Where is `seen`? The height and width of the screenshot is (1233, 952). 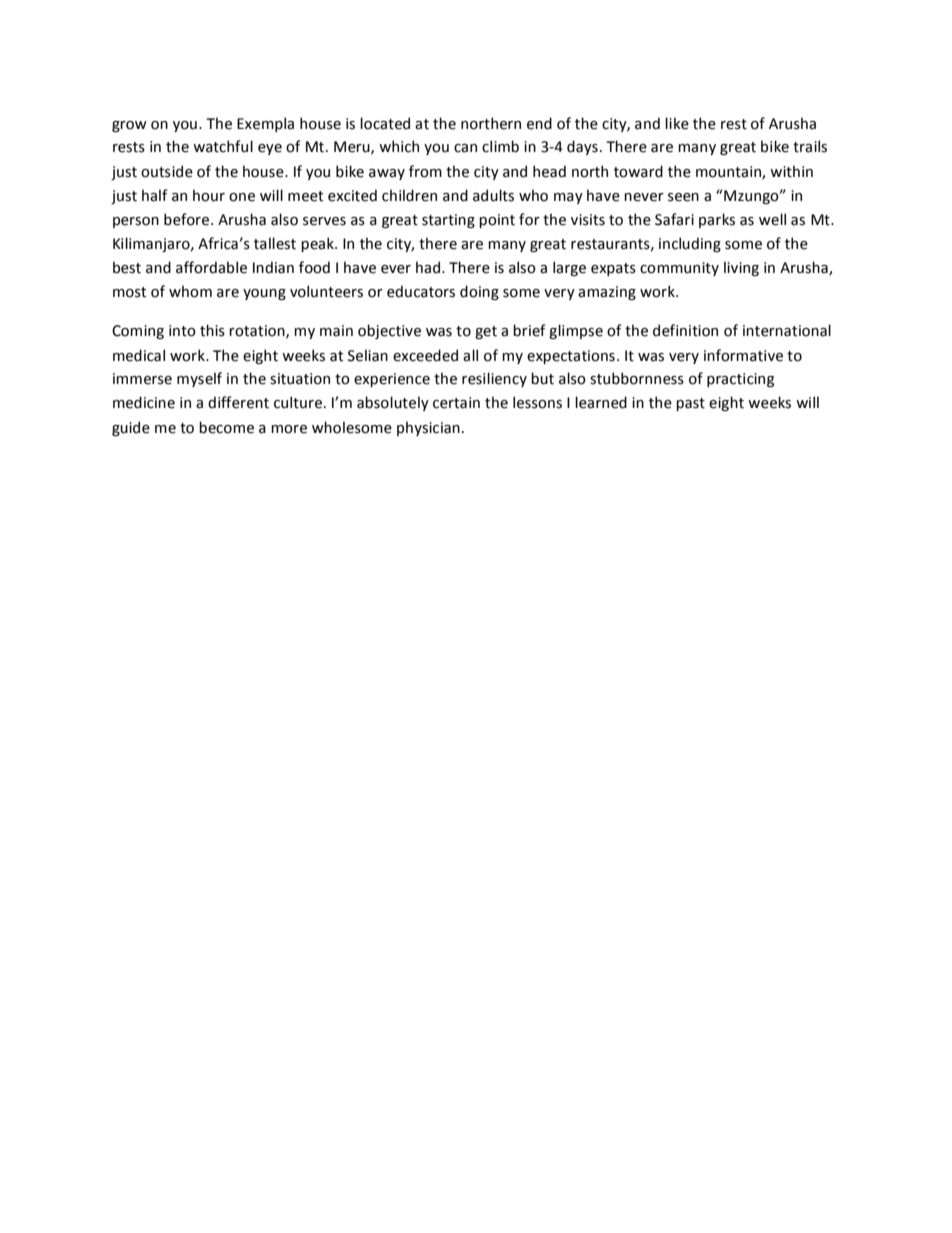 seen is located at coordinates (683, 197).
